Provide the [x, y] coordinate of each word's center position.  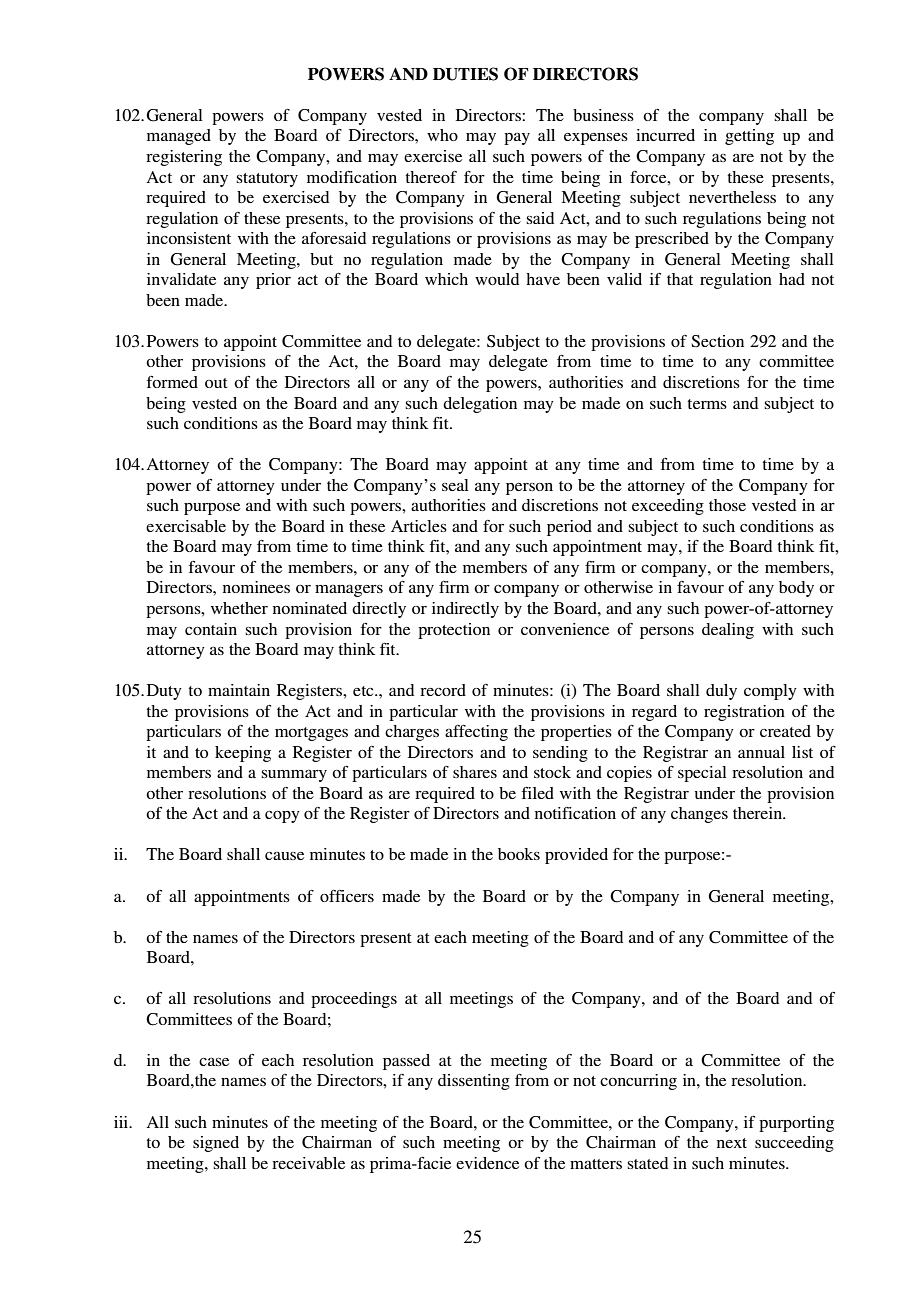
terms [707, 404]
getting [749, 137]
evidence [487, 1163]
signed [216, 1144]
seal [455, 485]
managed [179, 137]
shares [475, 772]
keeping [243, 754]
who [442, 135]
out [216, 383]
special [702, 774]
